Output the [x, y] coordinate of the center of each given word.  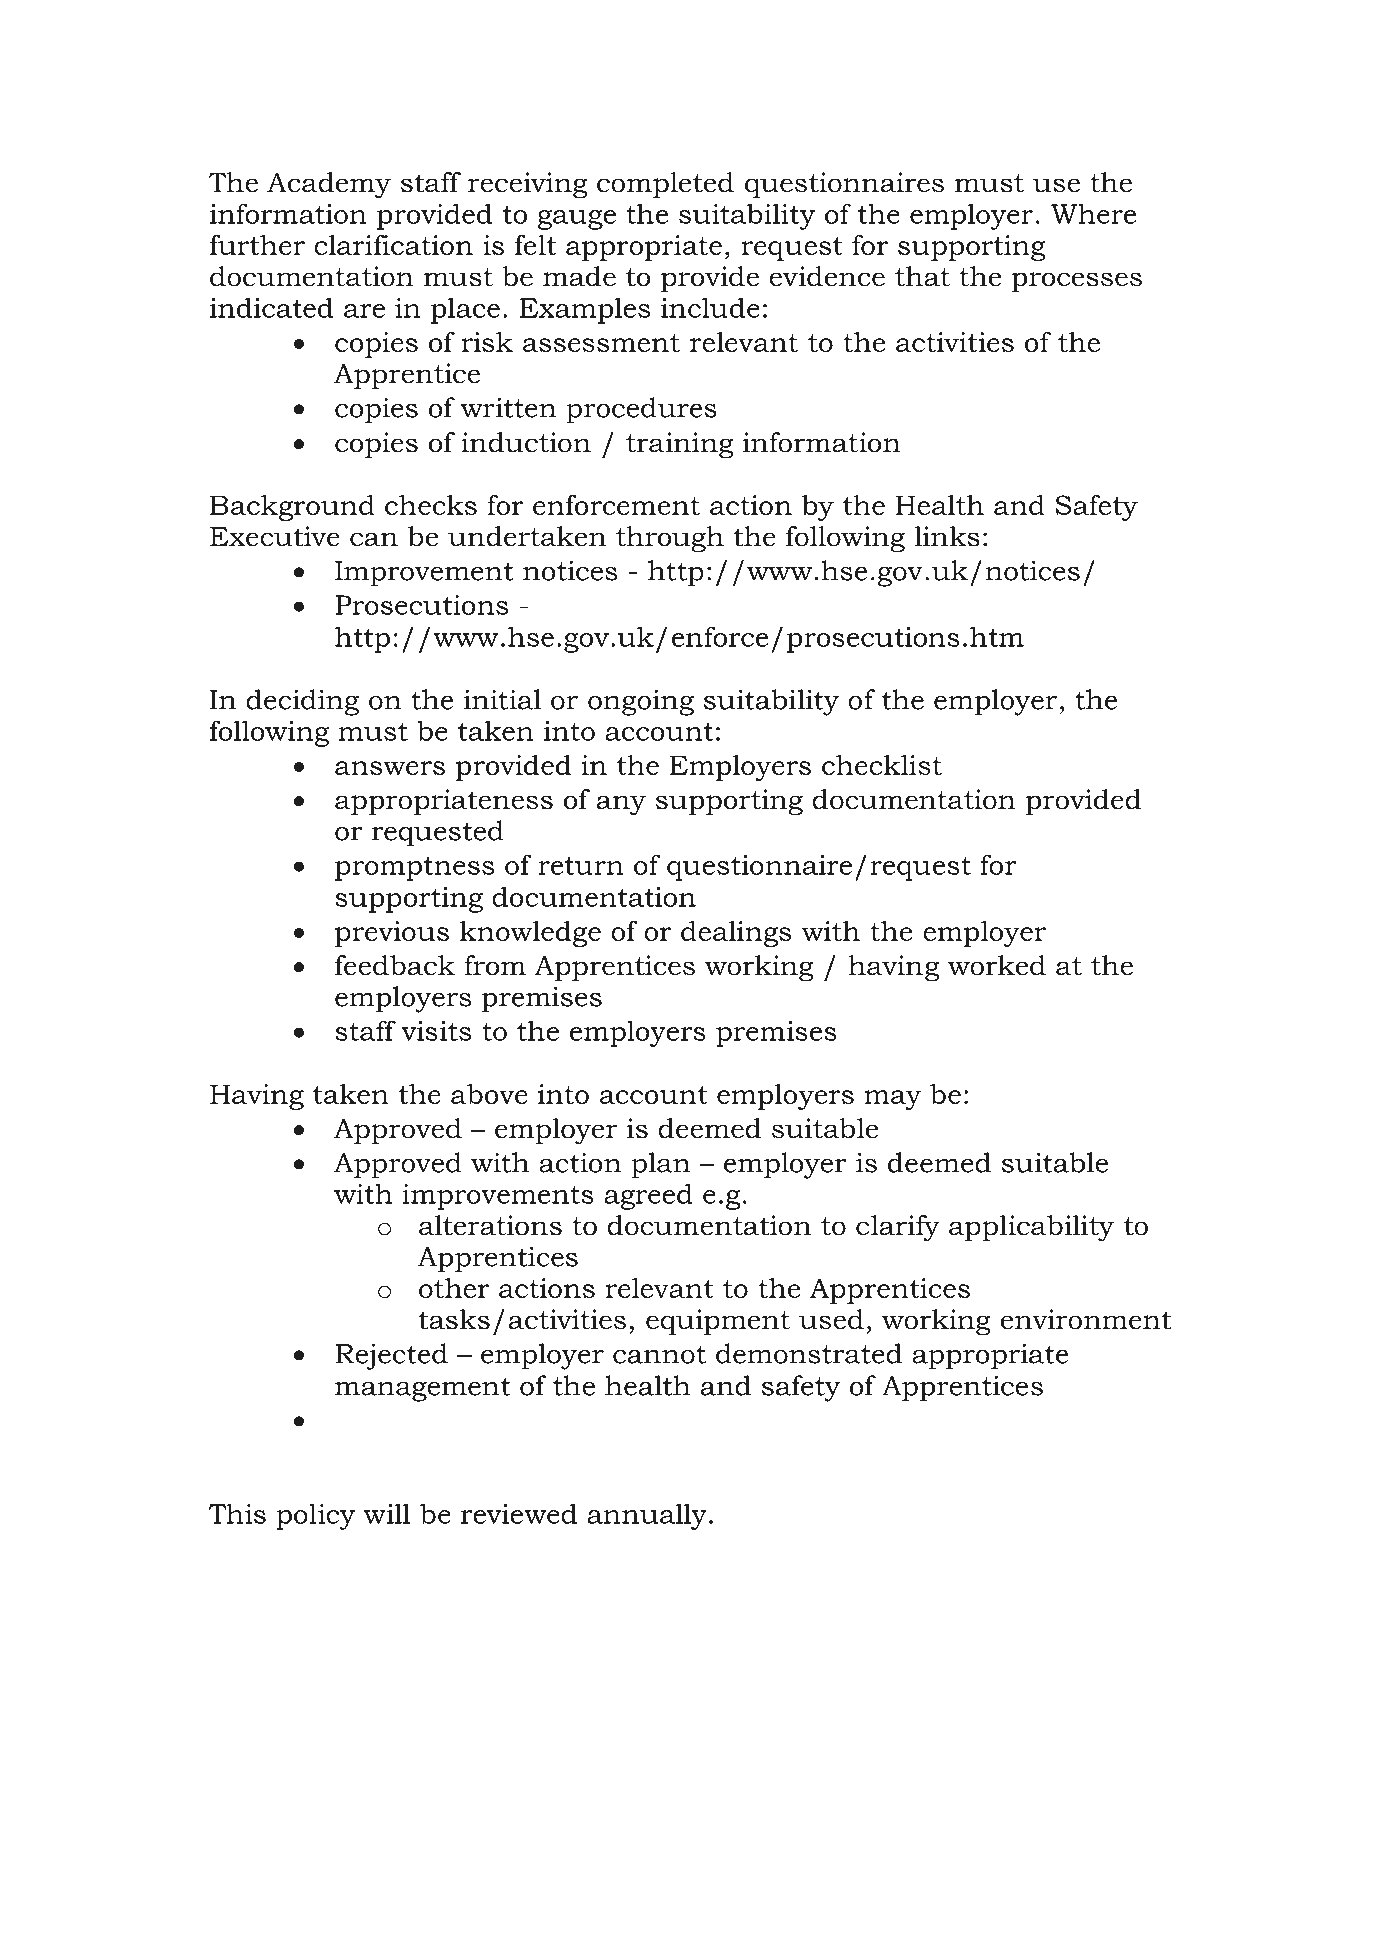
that [922, 276]
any [621, 805]
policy [315, 1516]
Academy [329, 185]
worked [997, 965]
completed [665, 185]
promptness [414, 869]
